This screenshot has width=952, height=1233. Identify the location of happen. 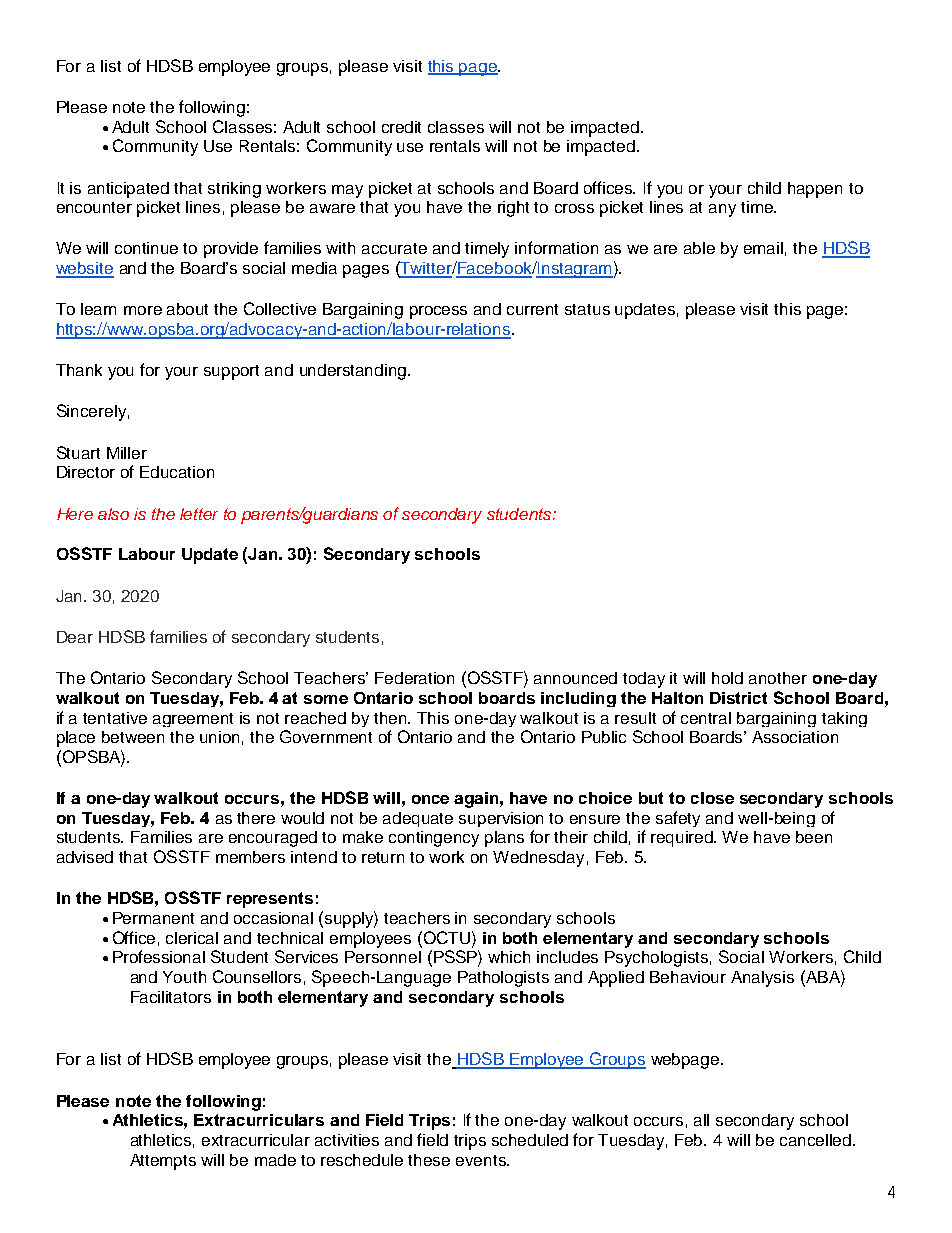
(815, 190).
